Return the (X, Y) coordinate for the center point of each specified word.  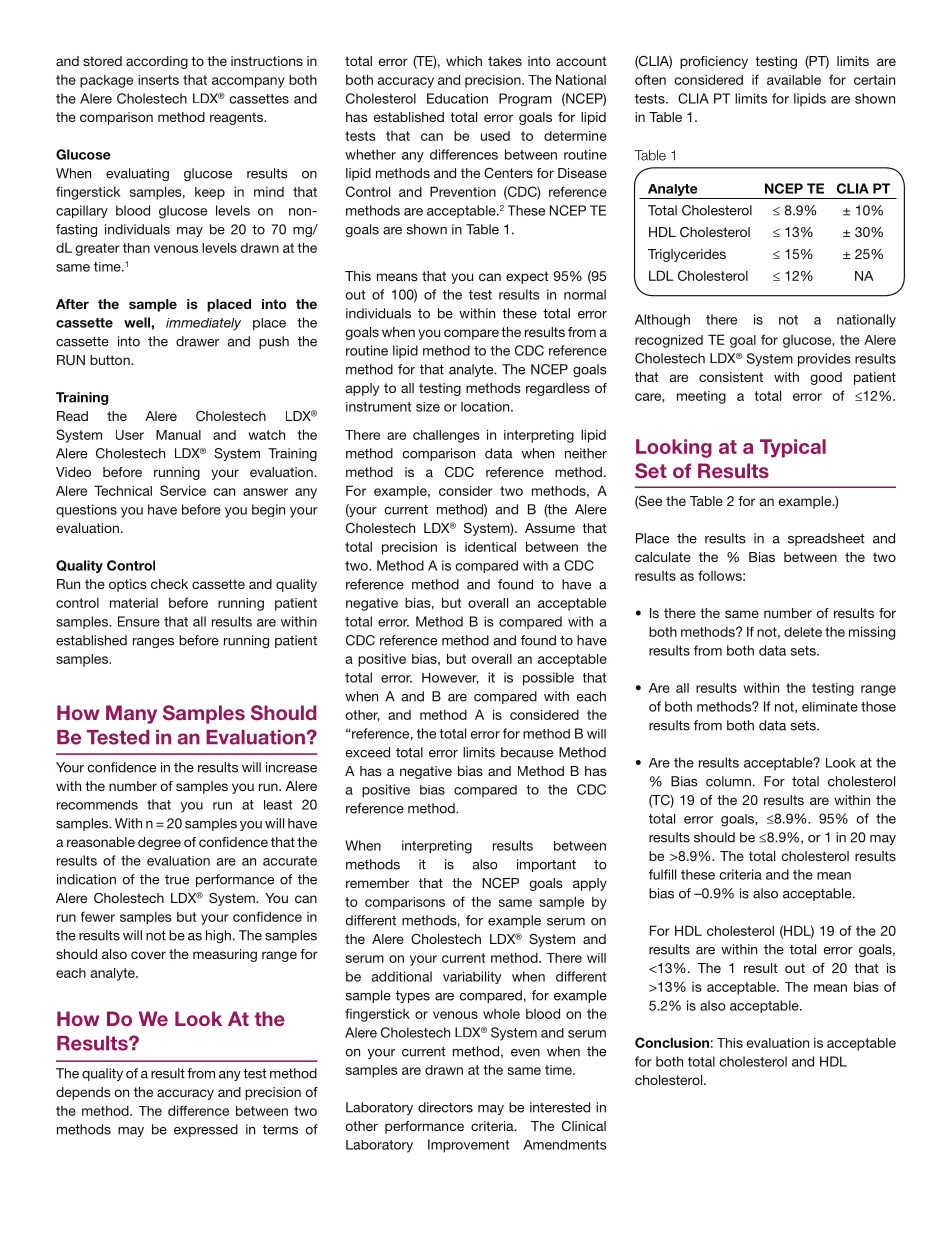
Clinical (584, 1125)
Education (457, 98)
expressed (206, 1130)
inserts (158, 80)
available (794, 80)
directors (445, 1107)
